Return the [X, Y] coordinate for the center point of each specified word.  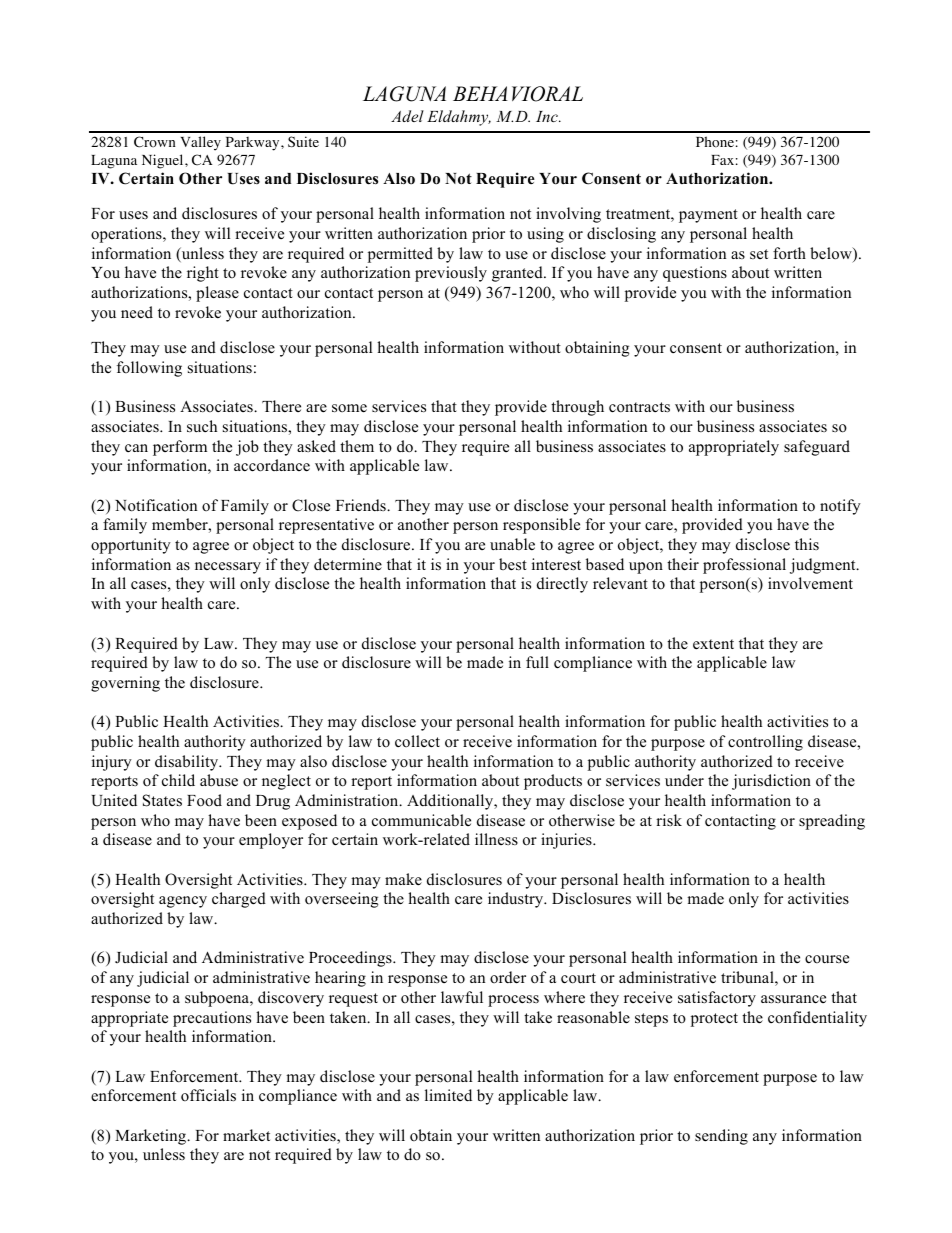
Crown [155, 142]
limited [448, 1095]
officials [208, 1095]
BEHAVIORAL [518, 94]
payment [708, 216]
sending [721, 1137]
